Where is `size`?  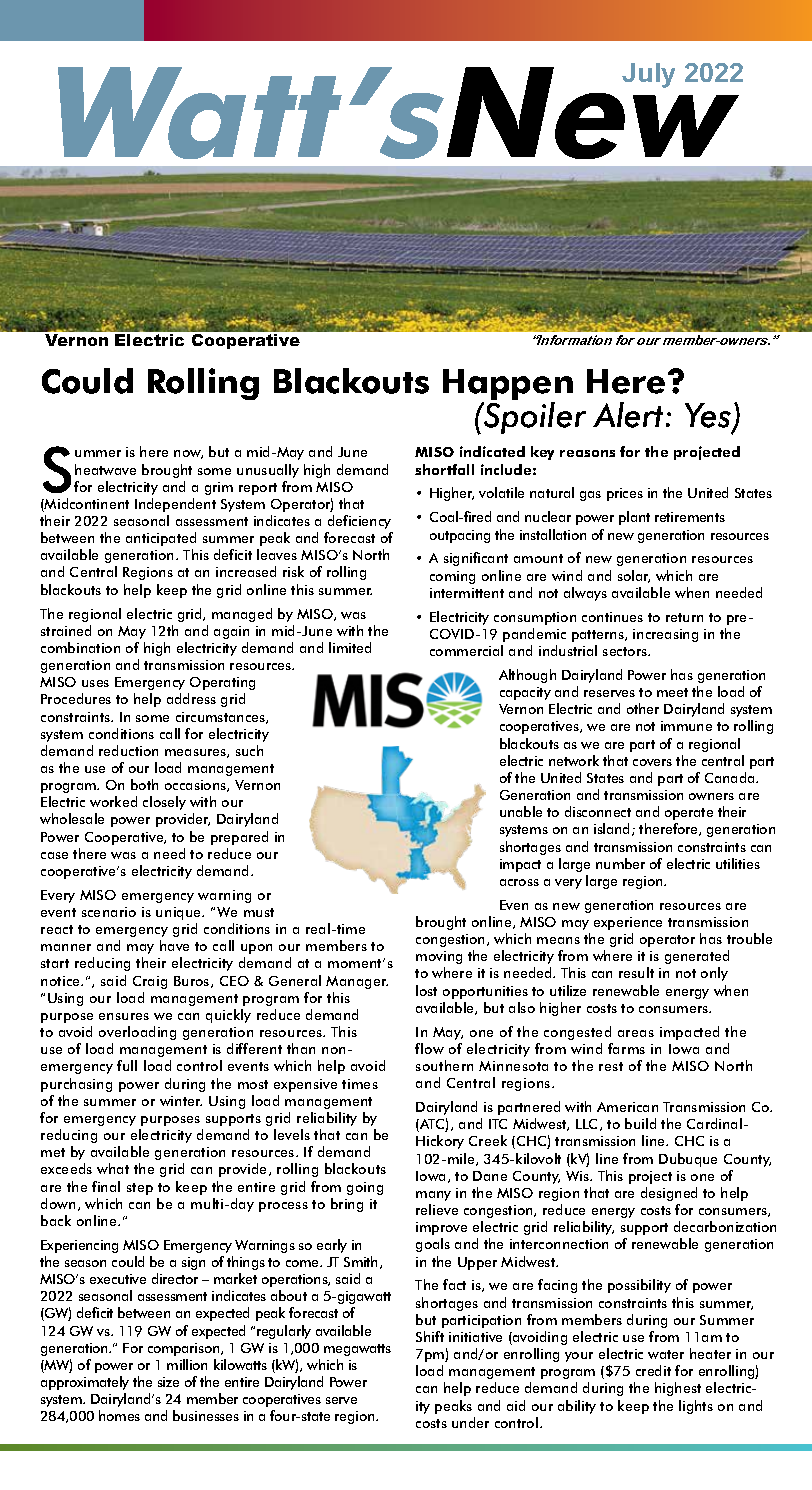
size is located at coordinates (168, 1382).
